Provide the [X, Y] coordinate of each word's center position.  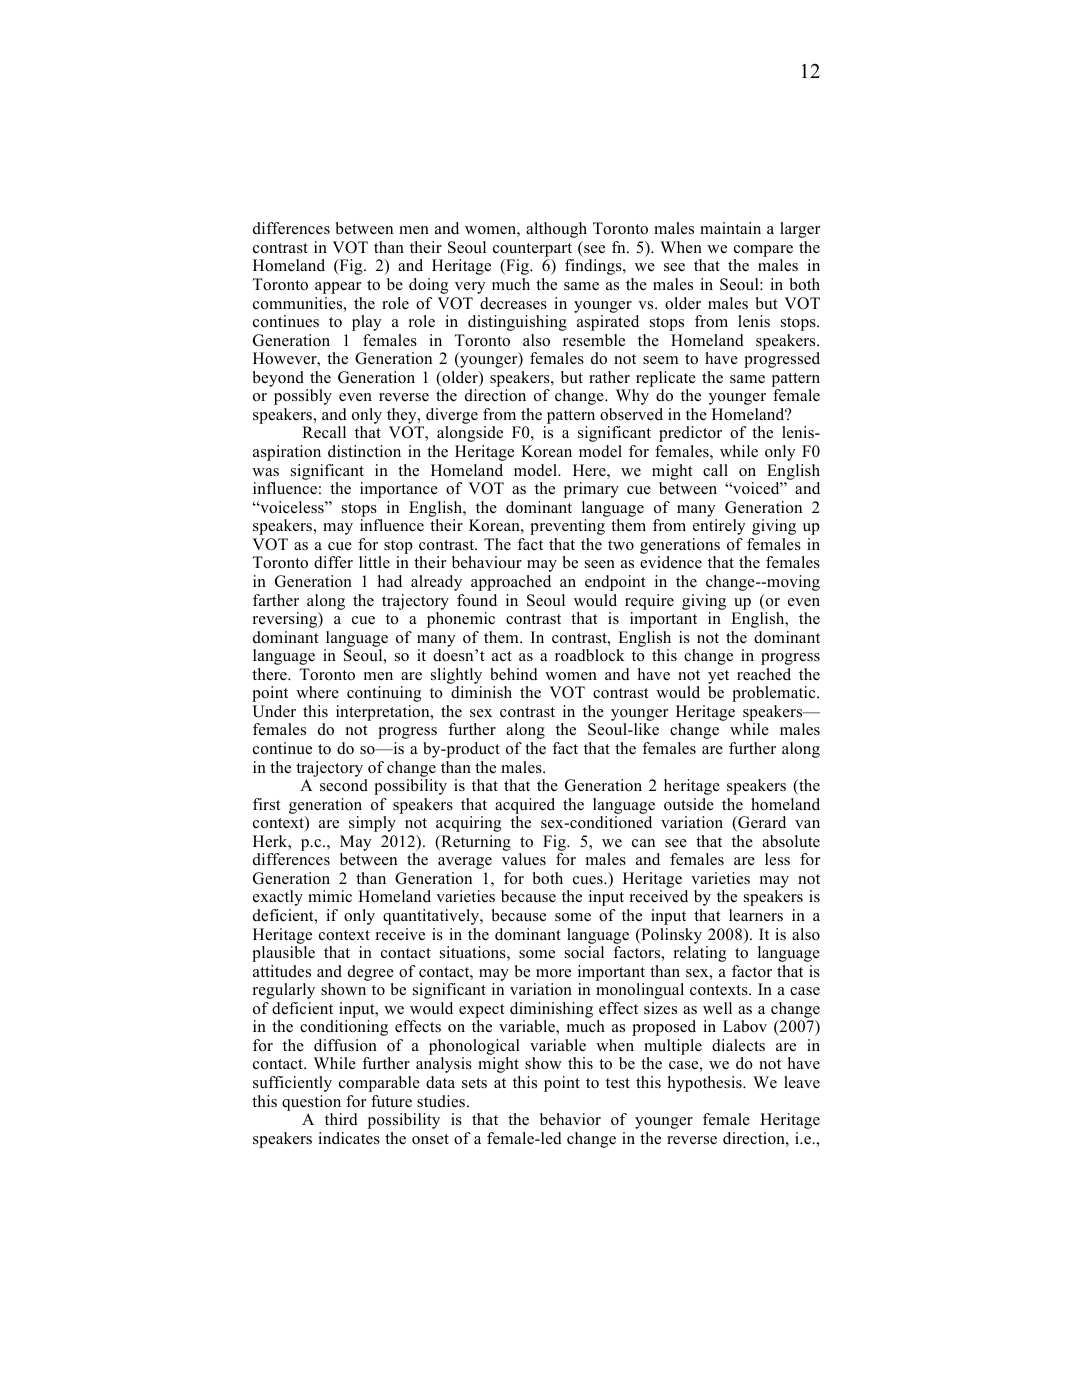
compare [763, 251]
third [341, 1119]
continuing [384, 694]
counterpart [532, 250]
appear [338, 288]
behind [514, 674]
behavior [570, 1119]
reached [764, 674]
